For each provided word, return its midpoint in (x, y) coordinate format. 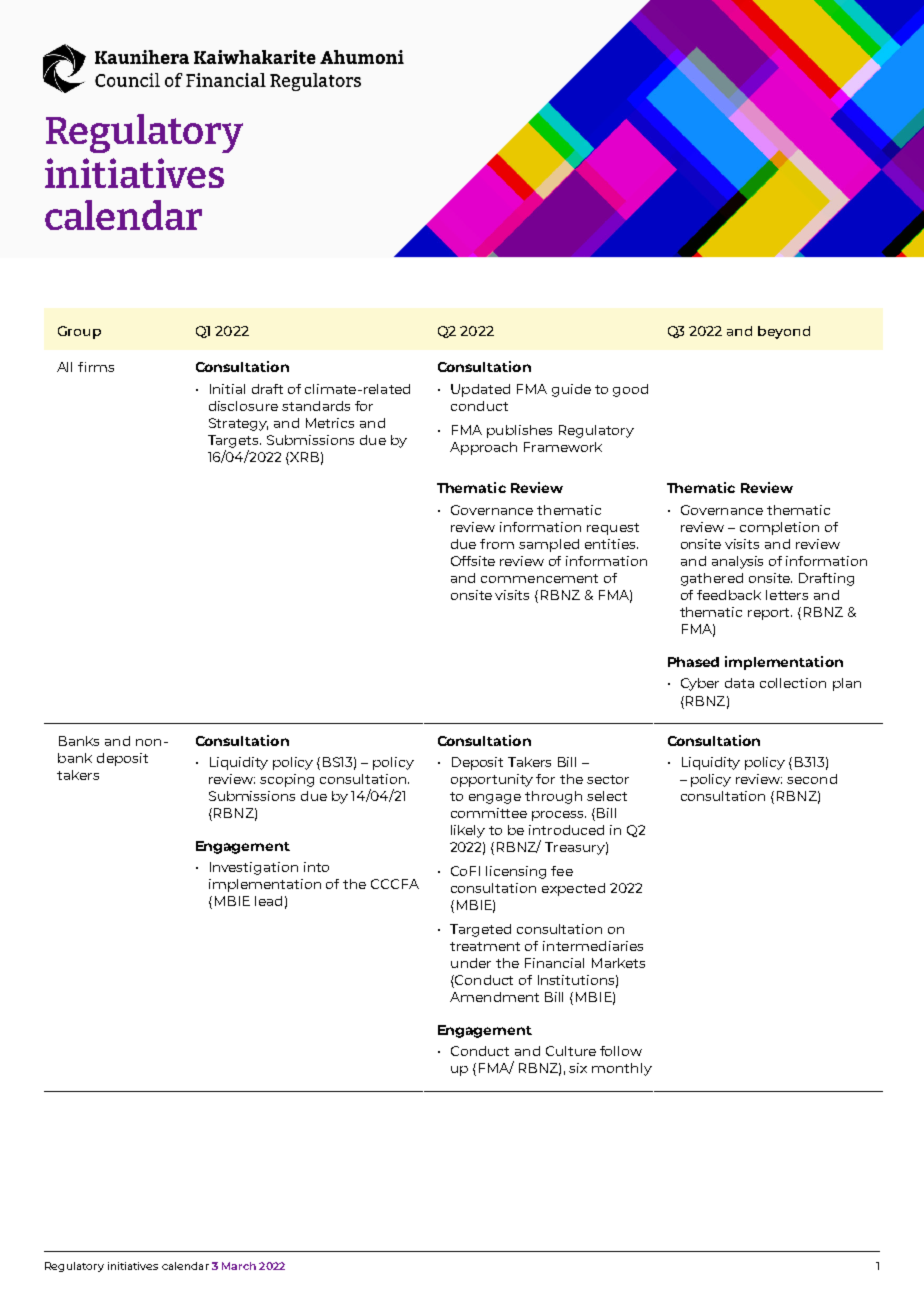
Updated (480, 390)
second (812, 779)
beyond (784, 332)
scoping (287, 780)
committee (489, 813)
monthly (622, 1069)
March (239, 1266)
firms (96, 367)
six (578, 1068)
